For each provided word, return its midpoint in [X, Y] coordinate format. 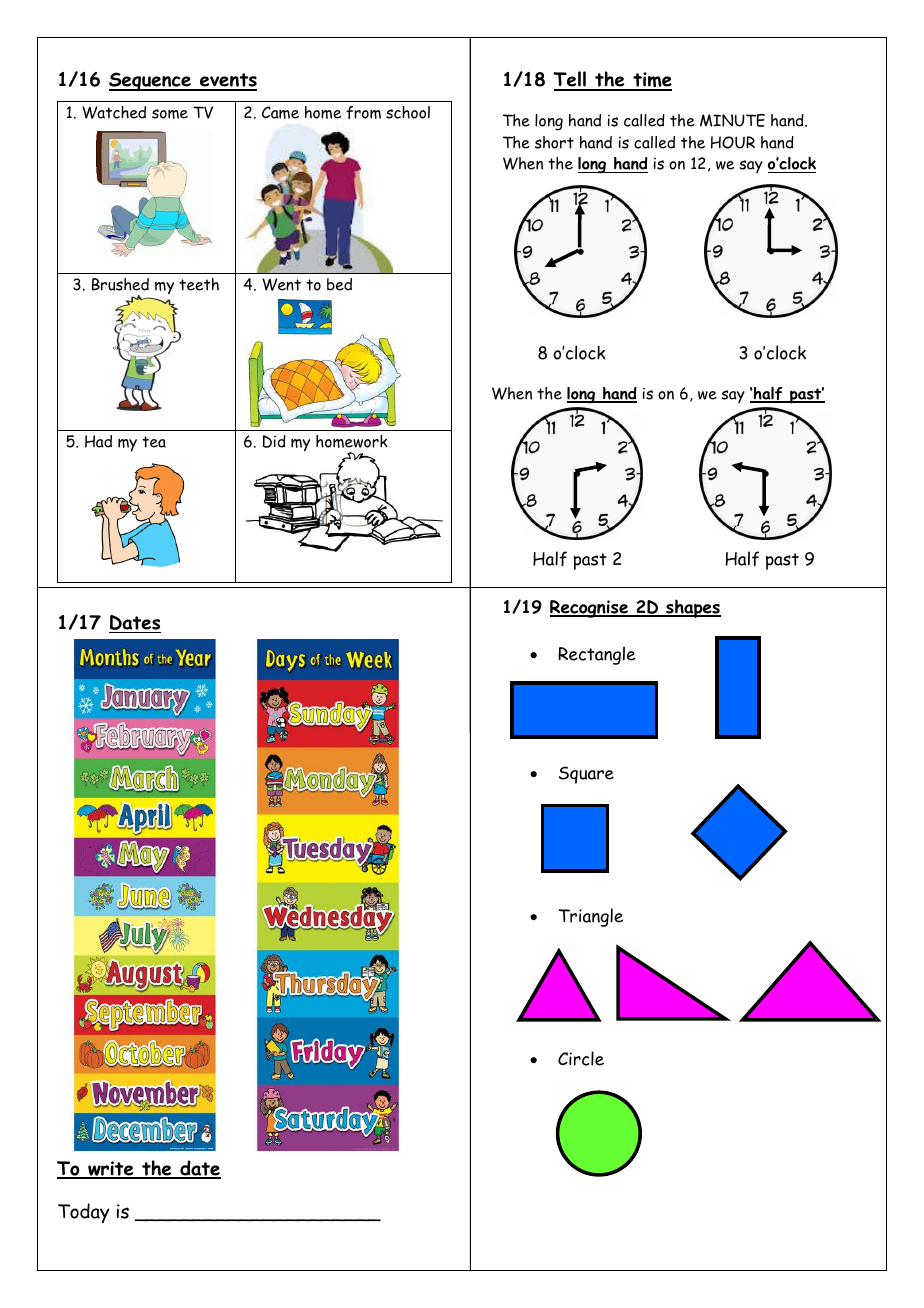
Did [274, 441]
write [111, 1169]
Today [84, 1213]
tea [154, 442]
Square [586, 775]
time [651, 81]
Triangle [591, 917]
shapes [692, 608]
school [408, 112]
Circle [581, 1058]
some [170, 114]
